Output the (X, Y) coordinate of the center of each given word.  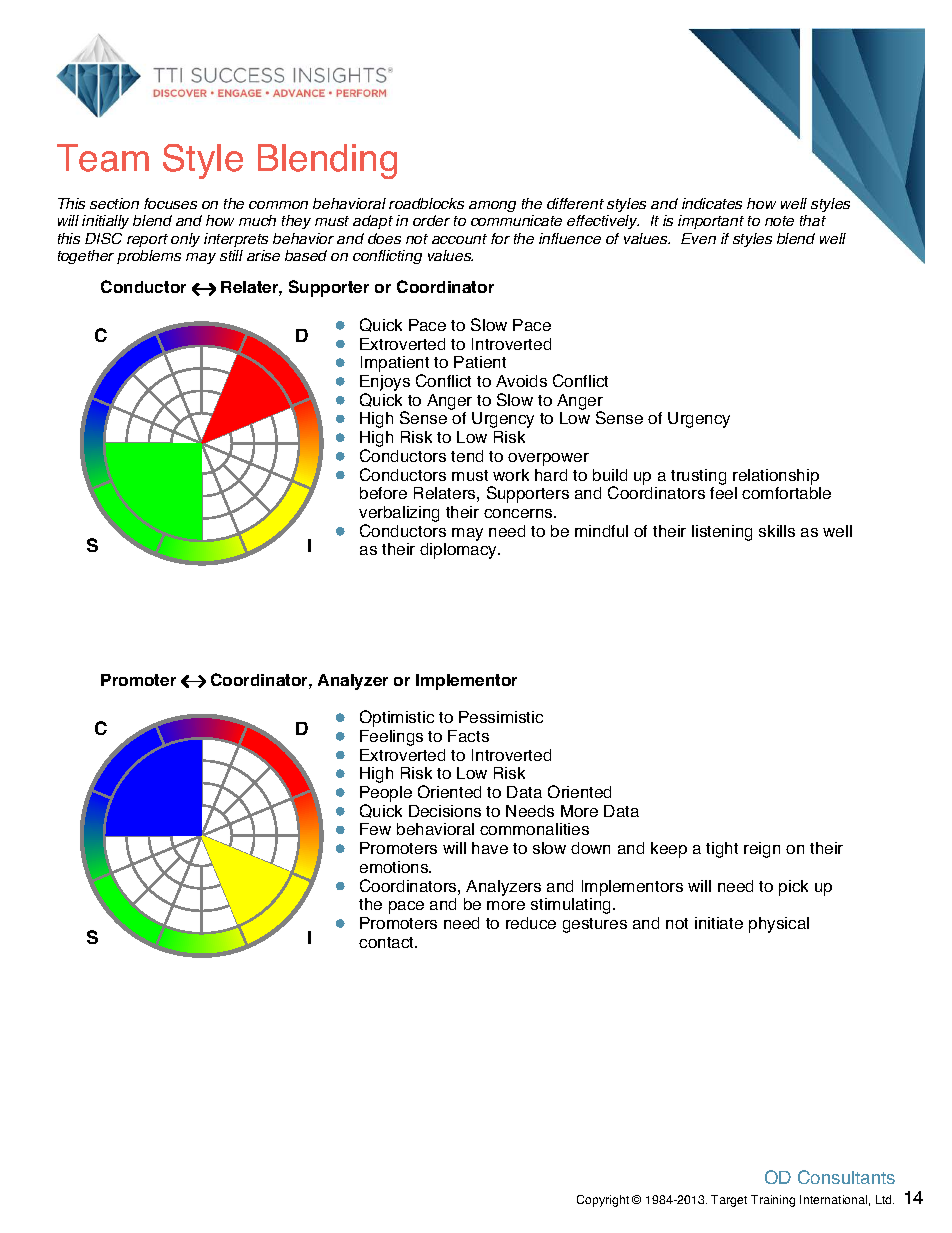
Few (375, 829)
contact (388, 942)
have (490, 848)
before (383, 493)
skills (777, 531)
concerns (519, 513)
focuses (170, 203)
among (492, 206)
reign (762, 850)
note (779, 221)
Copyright (603, 1201)
